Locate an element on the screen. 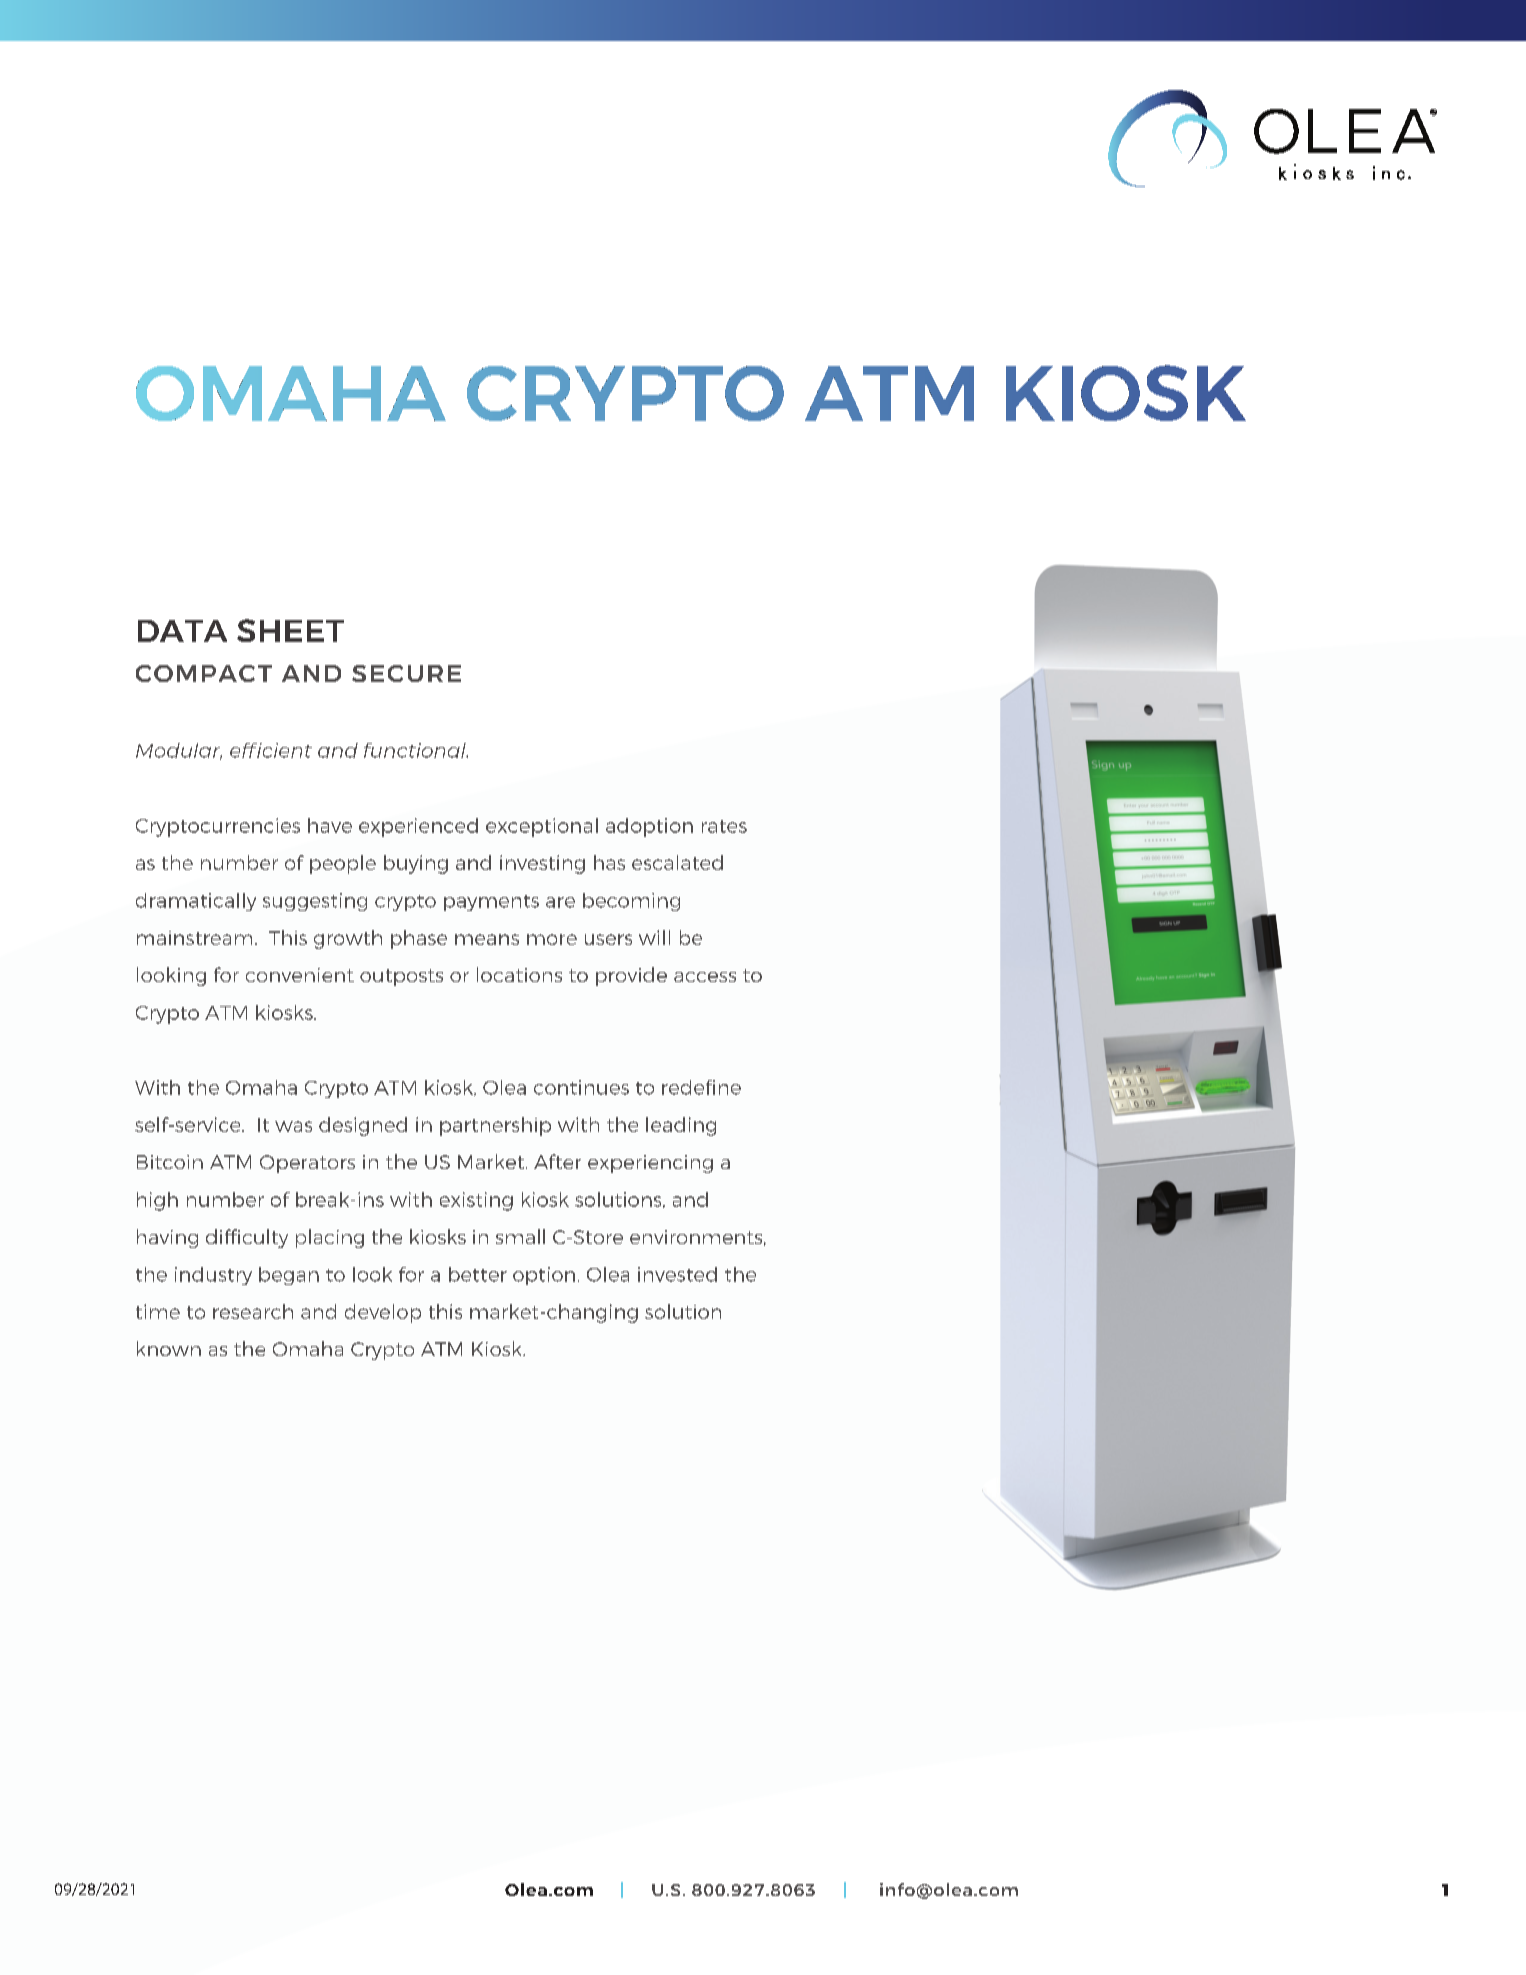 This screenshot has width=1526, height=1975. dramatically is located at coordinates (196, 902).
